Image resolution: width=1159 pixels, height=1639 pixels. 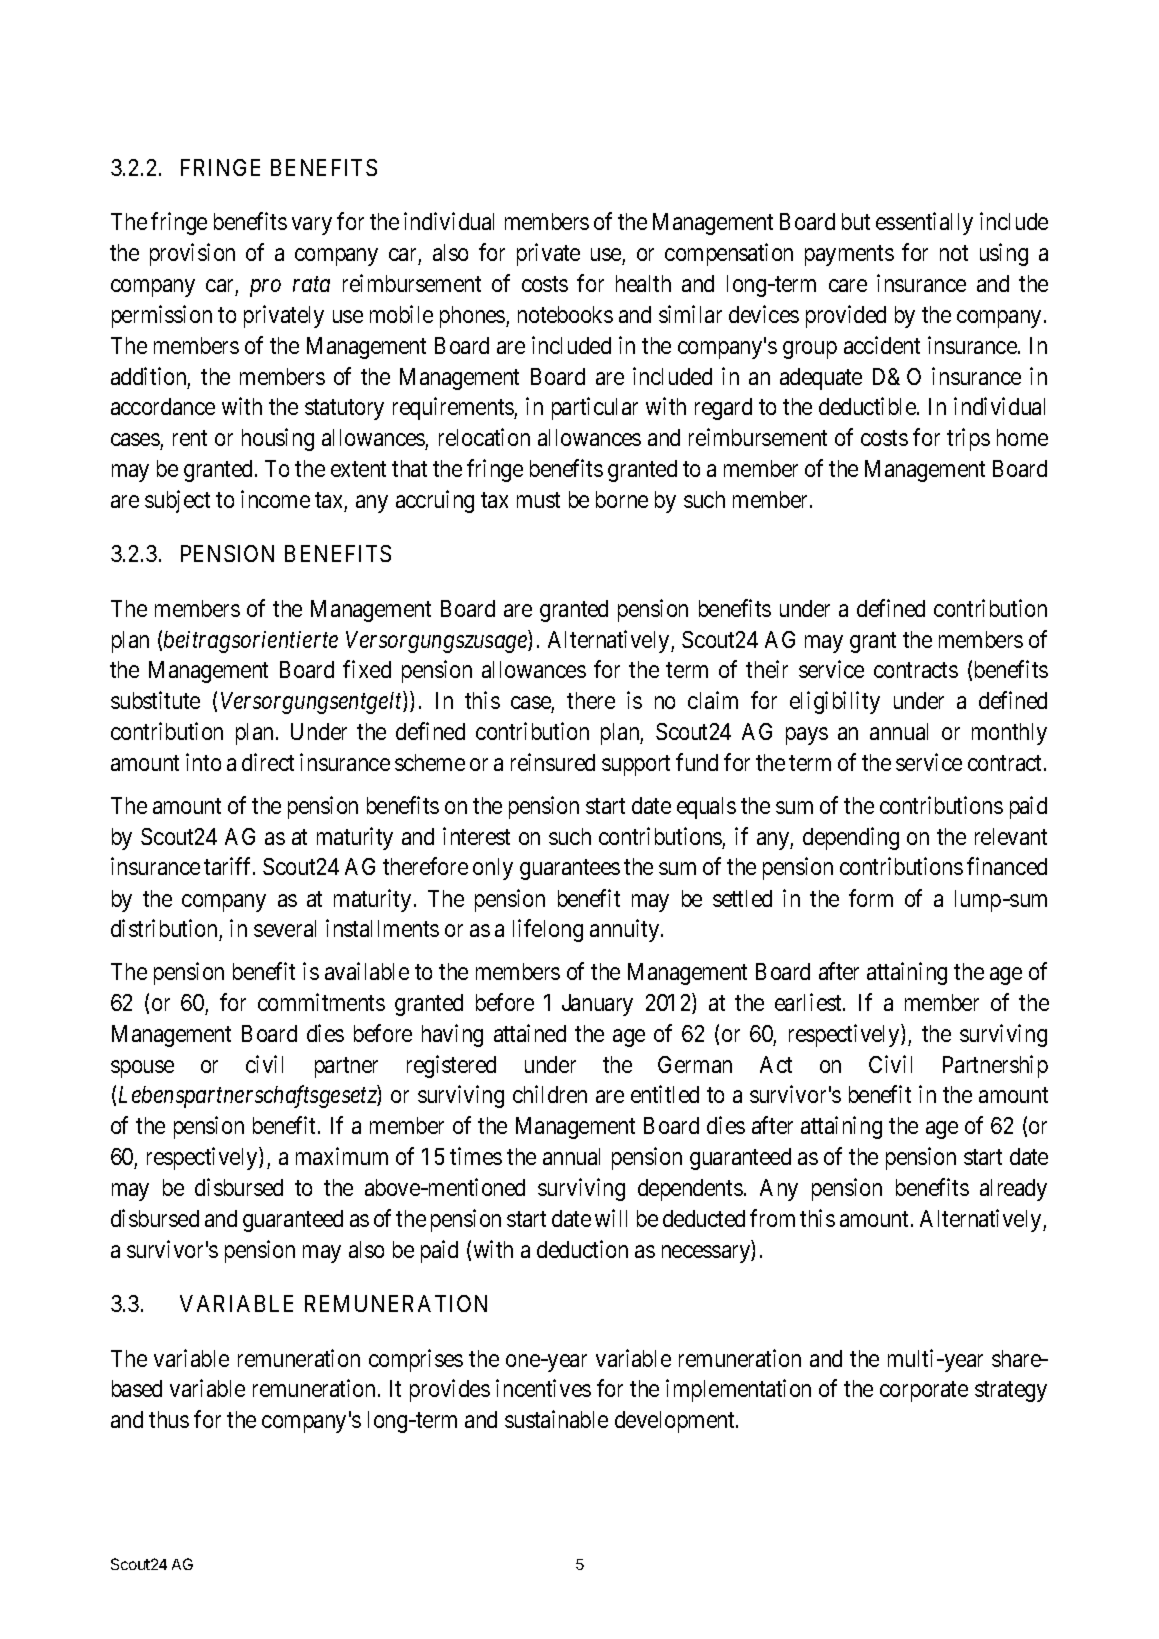 I want to click on already, so click(x=1013, y=1190).
